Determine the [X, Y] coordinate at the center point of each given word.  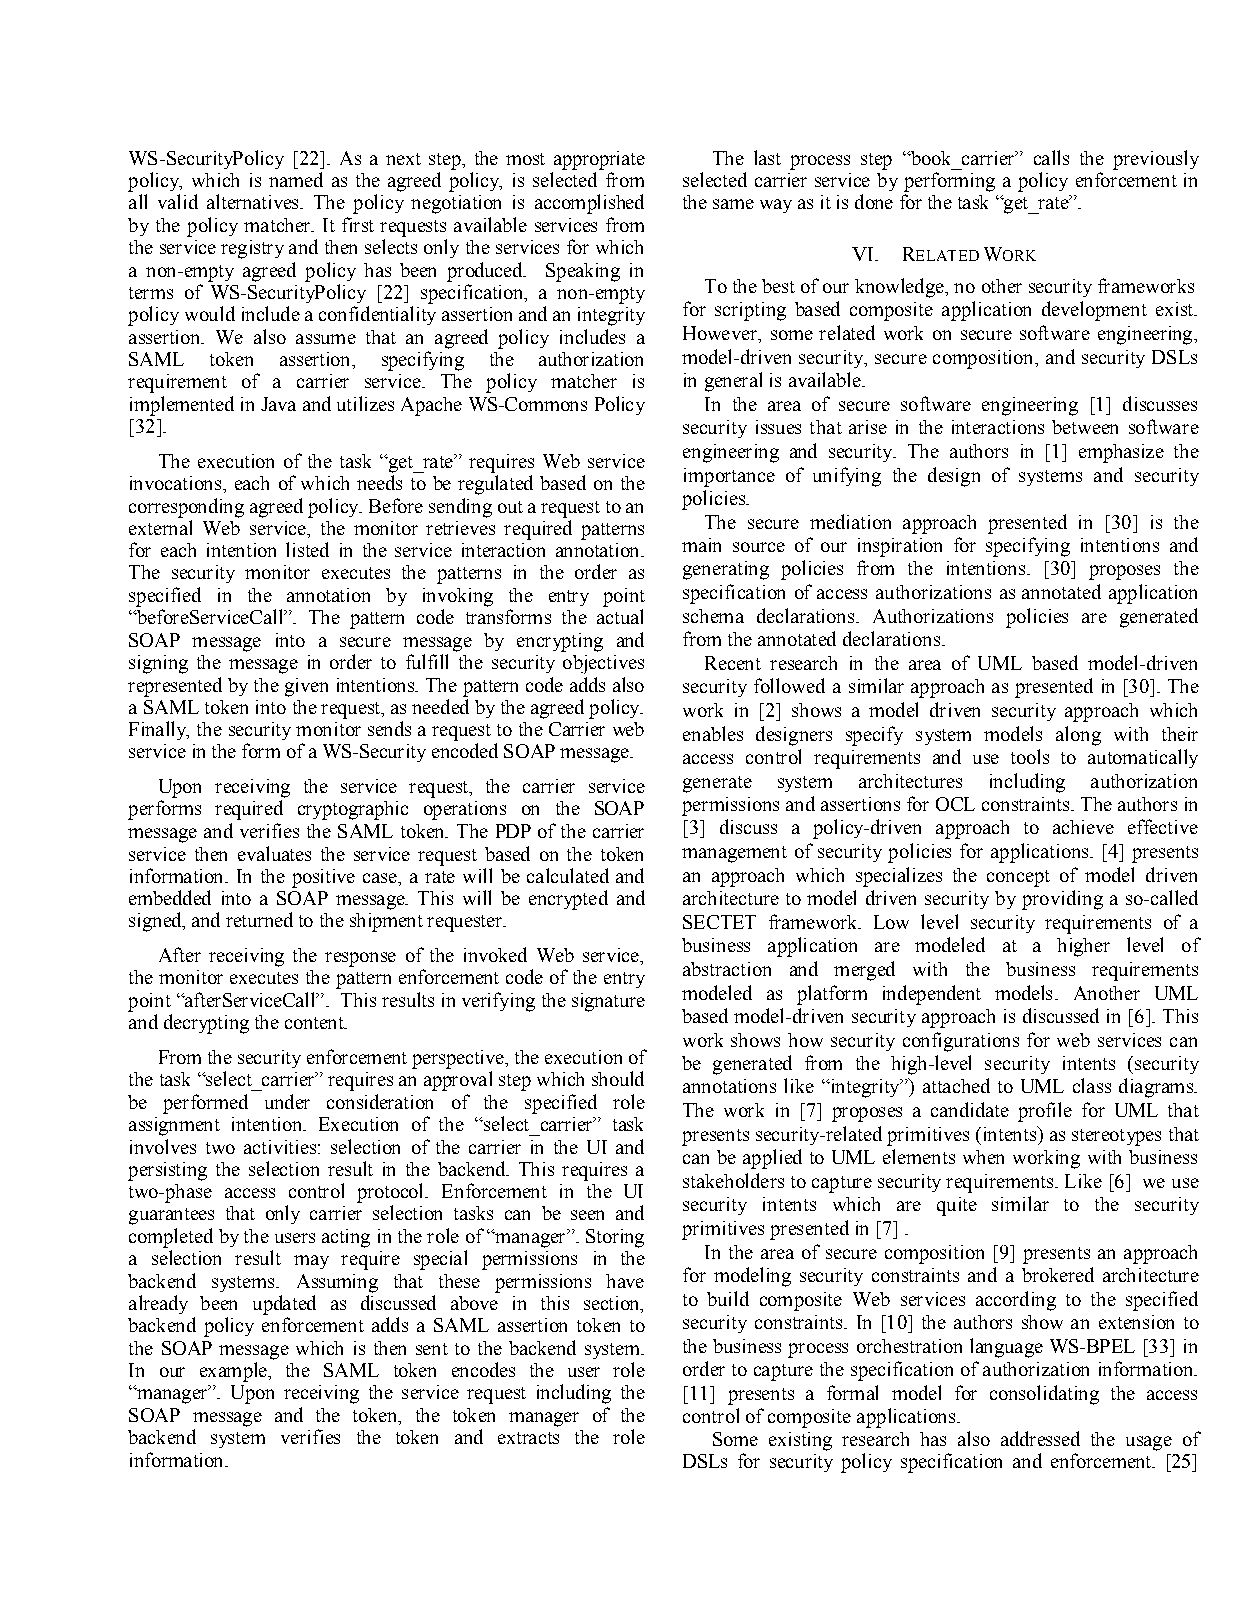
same [733, 204]
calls [1051, 157]
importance [729, 477]
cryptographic [353, 810]
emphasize [1121, 453]
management [734, 854]
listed [307, 549]
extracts [528, 1438]
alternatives [254, 201]
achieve [1083, 827]
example [234, 1372]
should [618, 1078]
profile [1045, 1112]
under [287, 1101]
